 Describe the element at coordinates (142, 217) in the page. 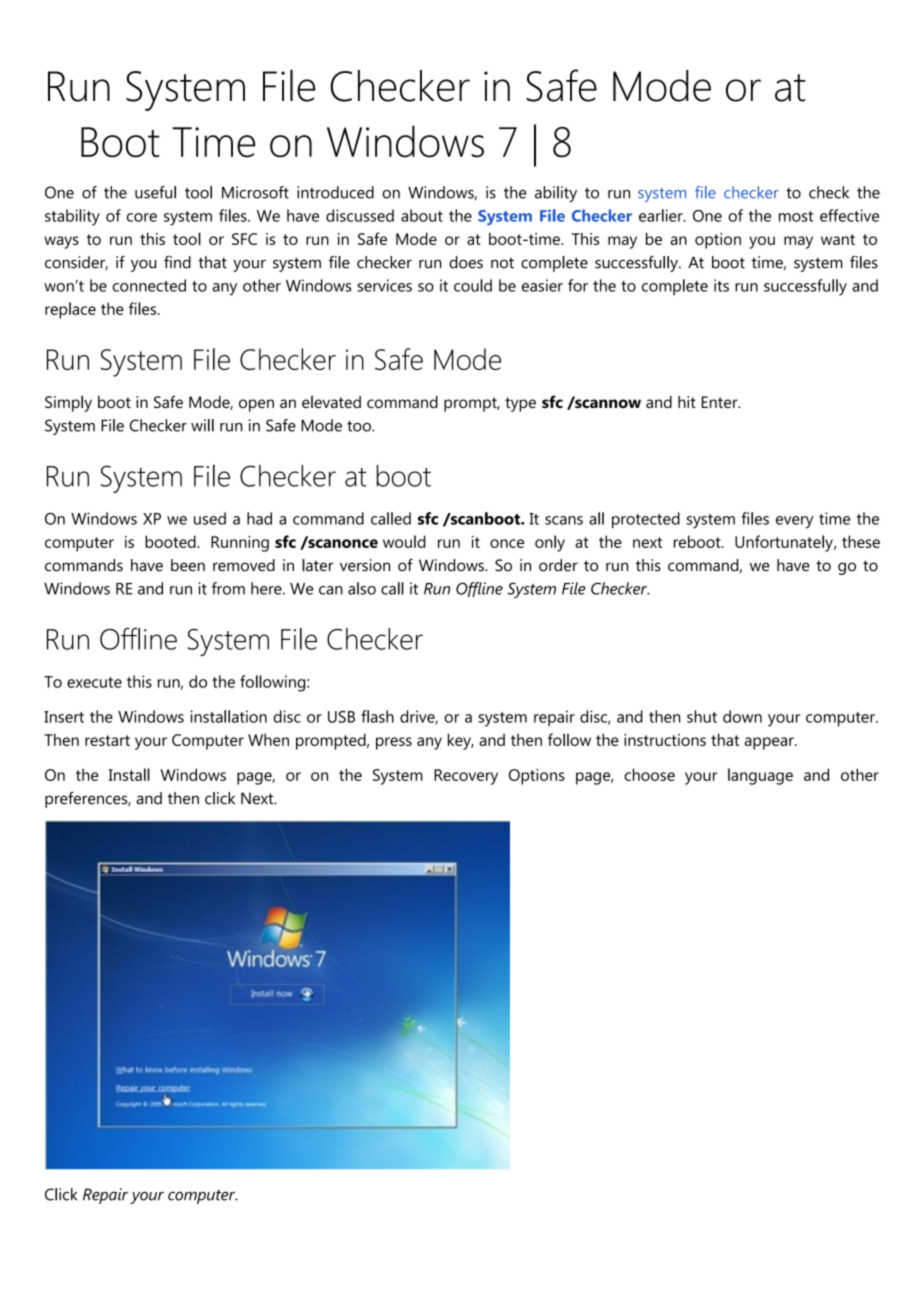

I see `core` at that location.
